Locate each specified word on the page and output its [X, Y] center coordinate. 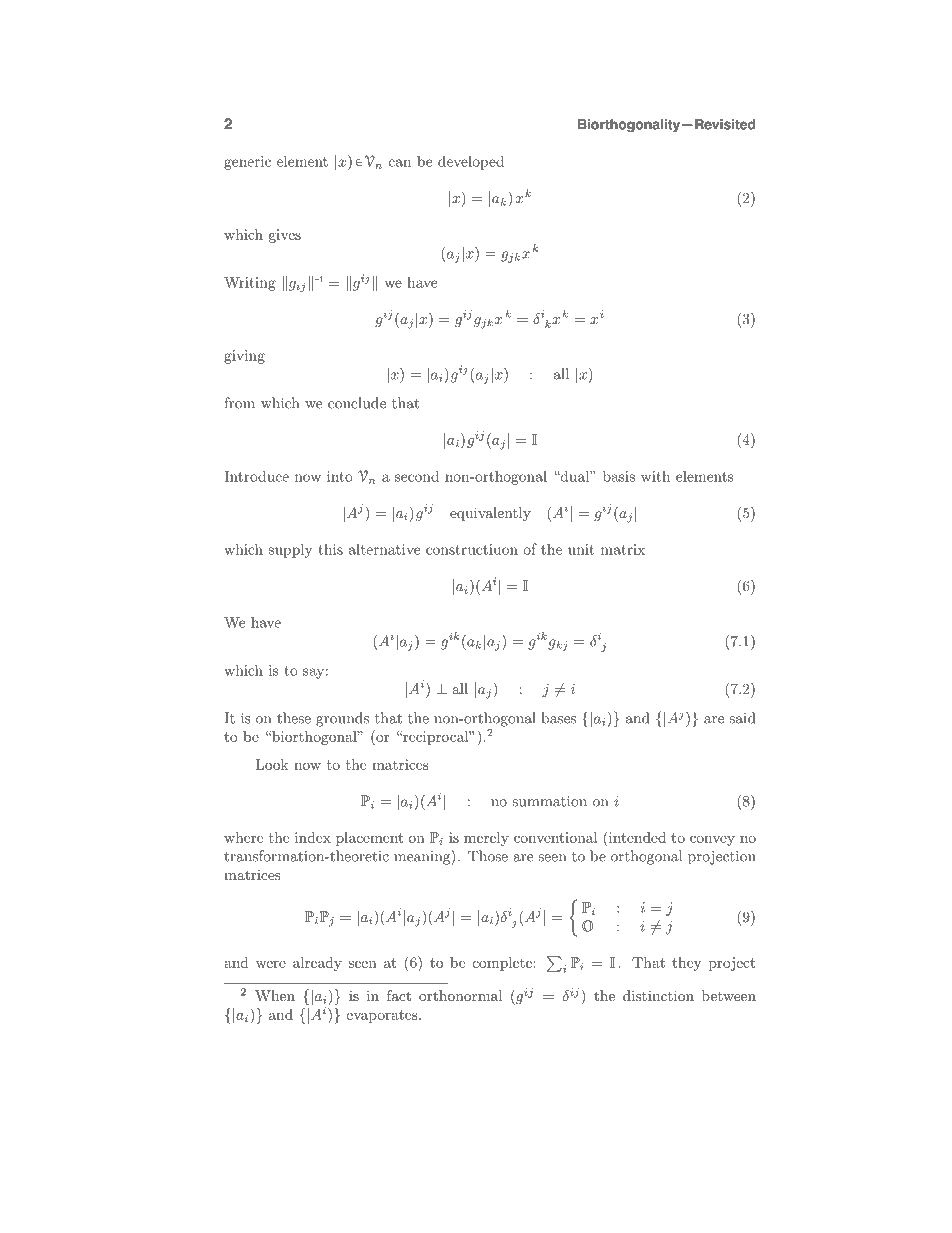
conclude [357, 403]
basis [619, 476]
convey [712, 841]
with [655, 476]
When [275, 995]
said [742, 718]
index [313, 837]
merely [486, 839]
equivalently [490, 514]
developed [471, 162]
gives [285, 236]
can [400, 163]
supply [290, 551]
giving [244, 357]
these [294, 718]
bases [558, 718]
